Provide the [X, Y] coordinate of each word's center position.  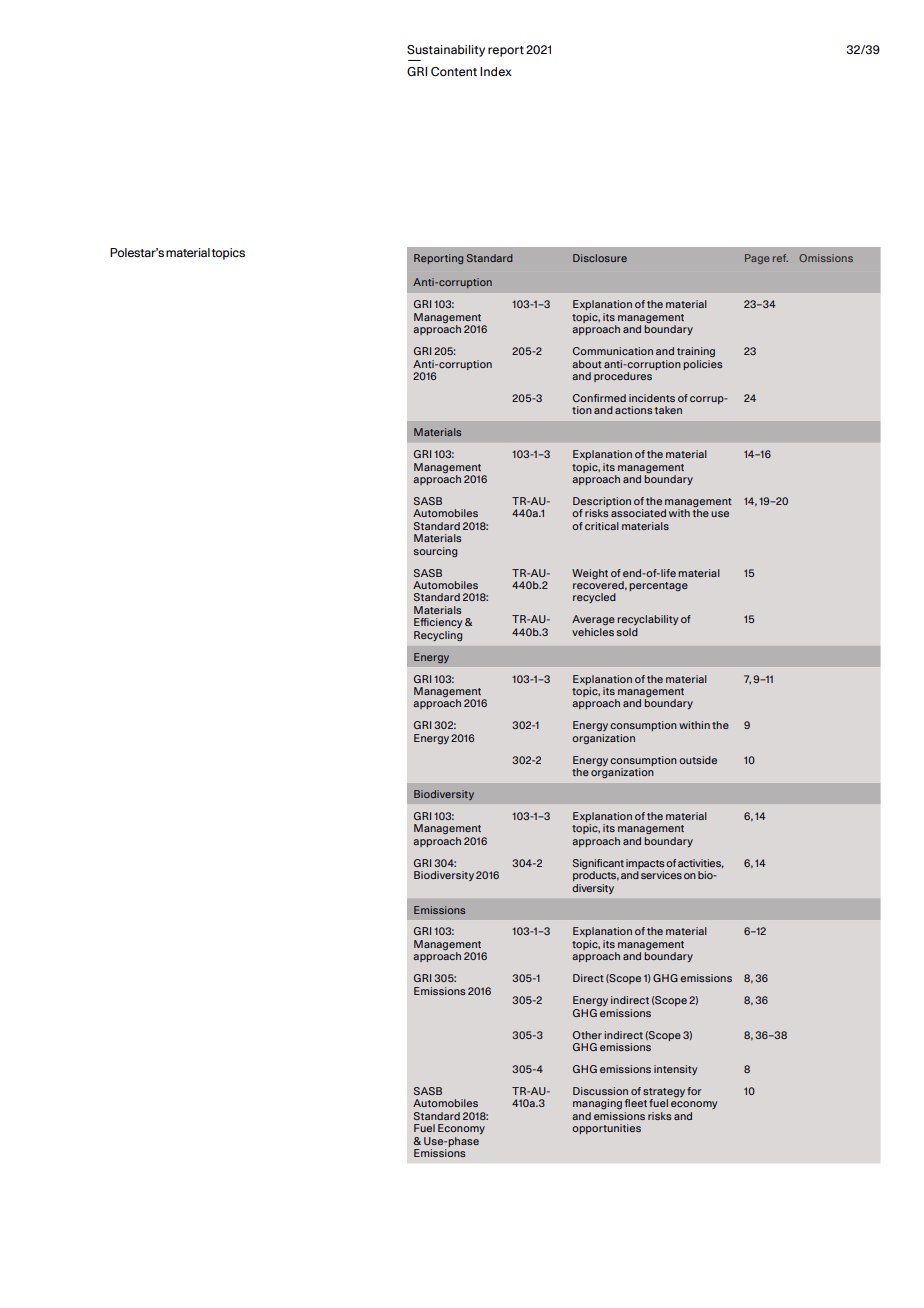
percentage [658, 586]
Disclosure [600, 258]
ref [780, 258]
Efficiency [438, 623]
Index [496, 71]
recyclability [647, 620]
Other [587, 1035]
